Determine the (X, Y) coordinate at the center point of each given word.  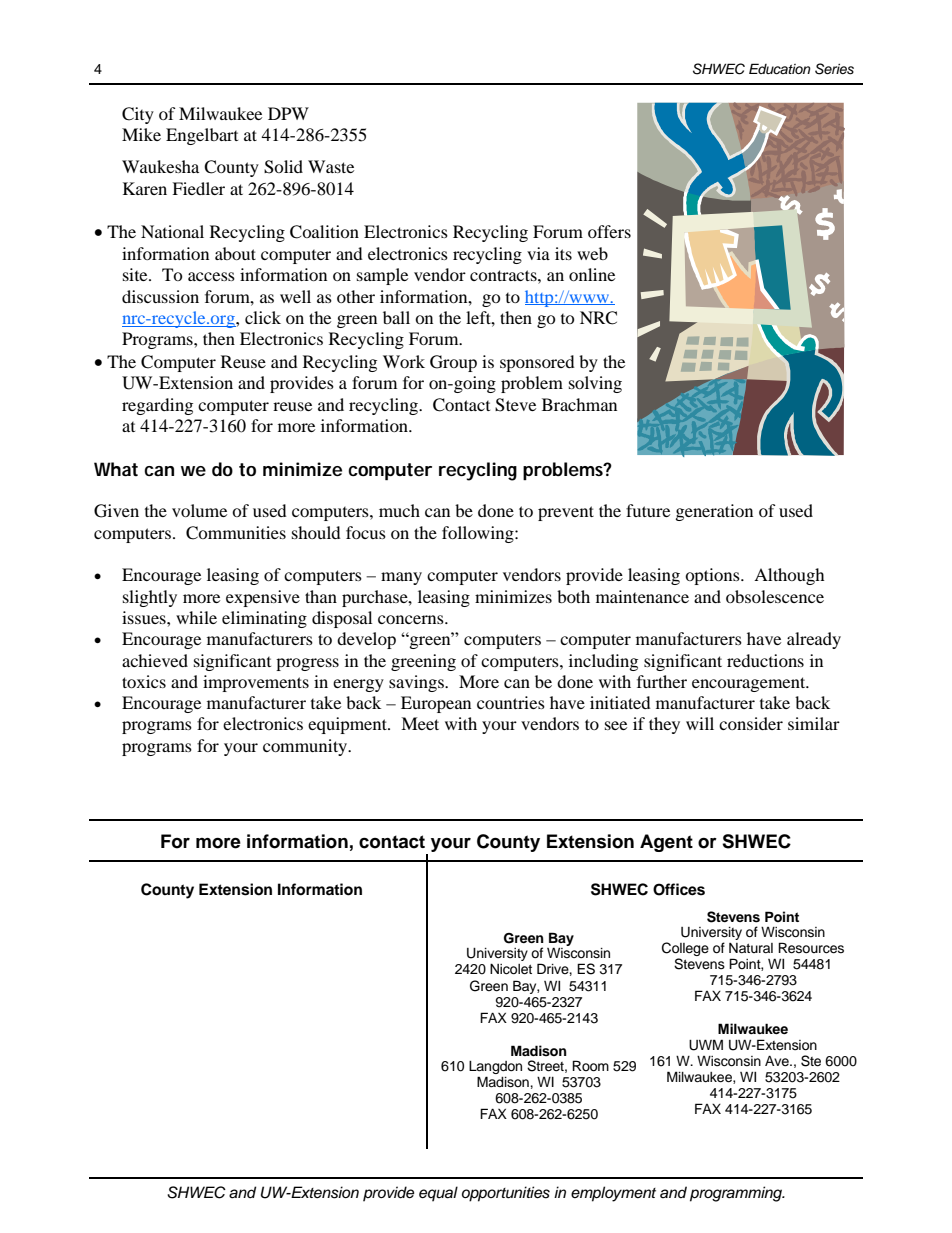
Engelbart (202, 136)
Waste (331, 166)
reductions (765, 660)
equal (438, 1194)
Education (780, 68)
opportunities (506, 1194)
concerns (412, 619)
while (196, 617)
